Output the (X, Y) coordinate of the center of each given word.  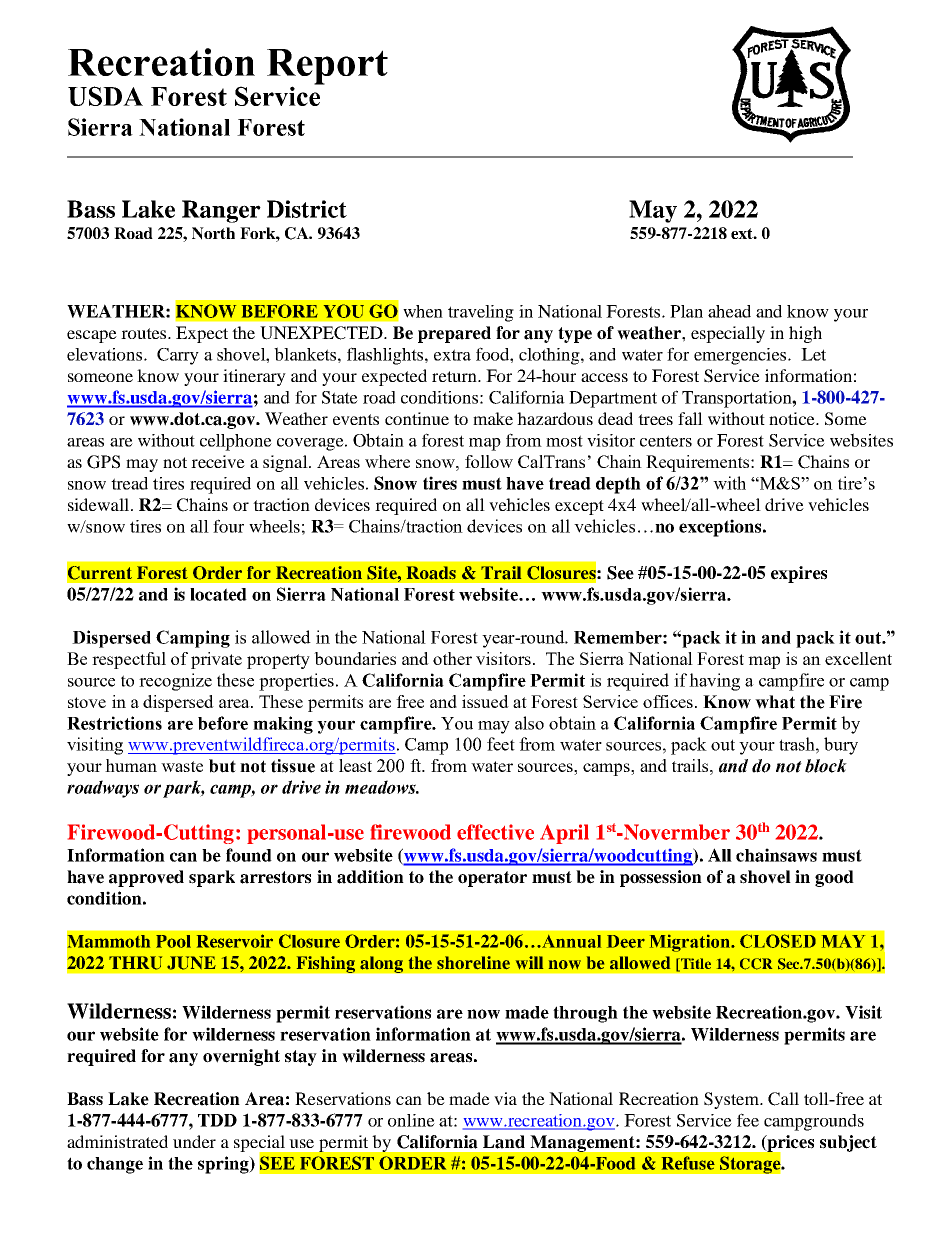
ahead (729, 311)
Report (327, 68)
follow (489, 461)
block (826, 766)
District (307, 209)
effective (495, 832)
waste (182, 766)
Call (783, 1099)
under (194, 1141)
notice (793, 418)
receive (218, 461)
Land (504, 1142)
